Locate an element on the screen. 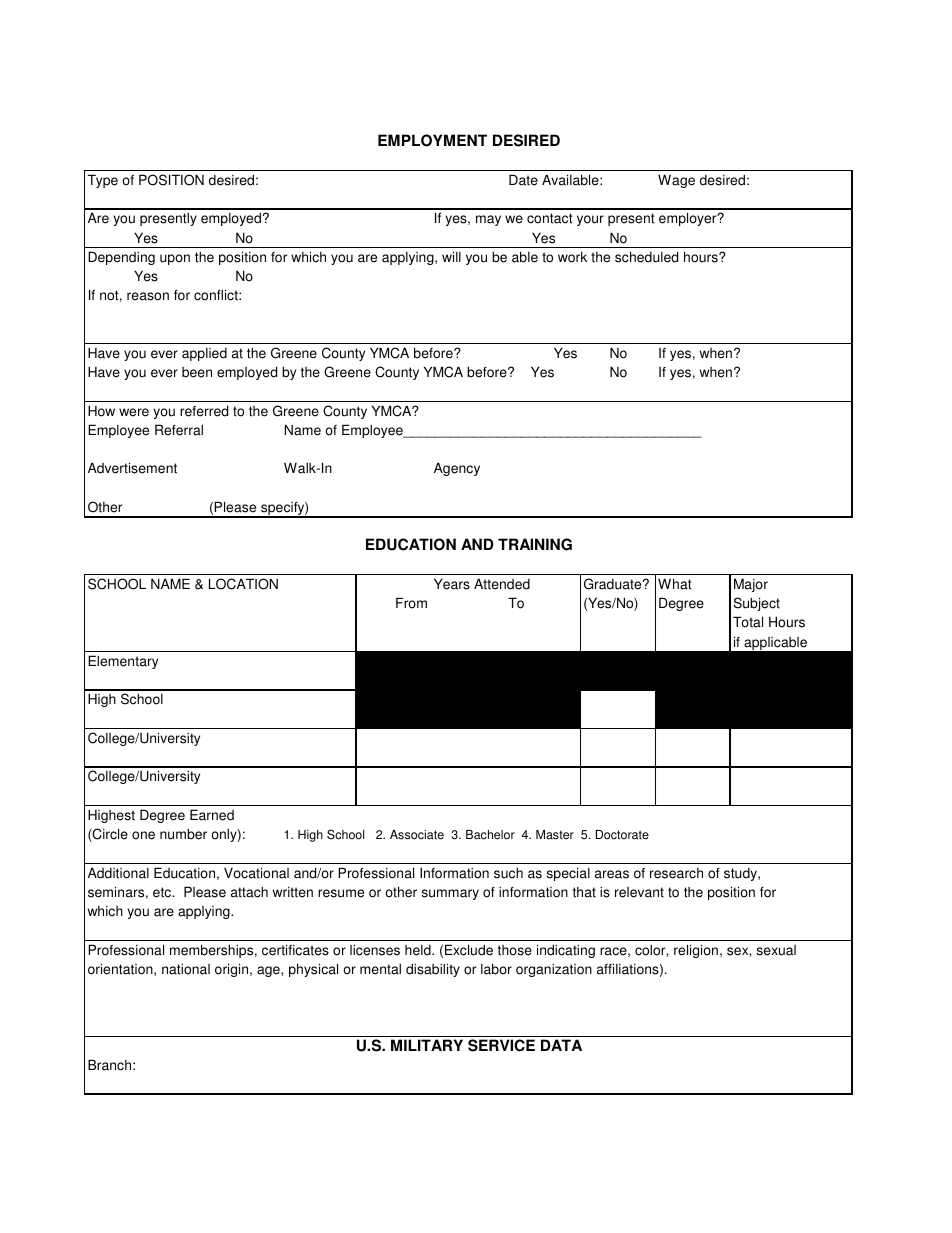  Associate is located at coordinates (417, 835).
